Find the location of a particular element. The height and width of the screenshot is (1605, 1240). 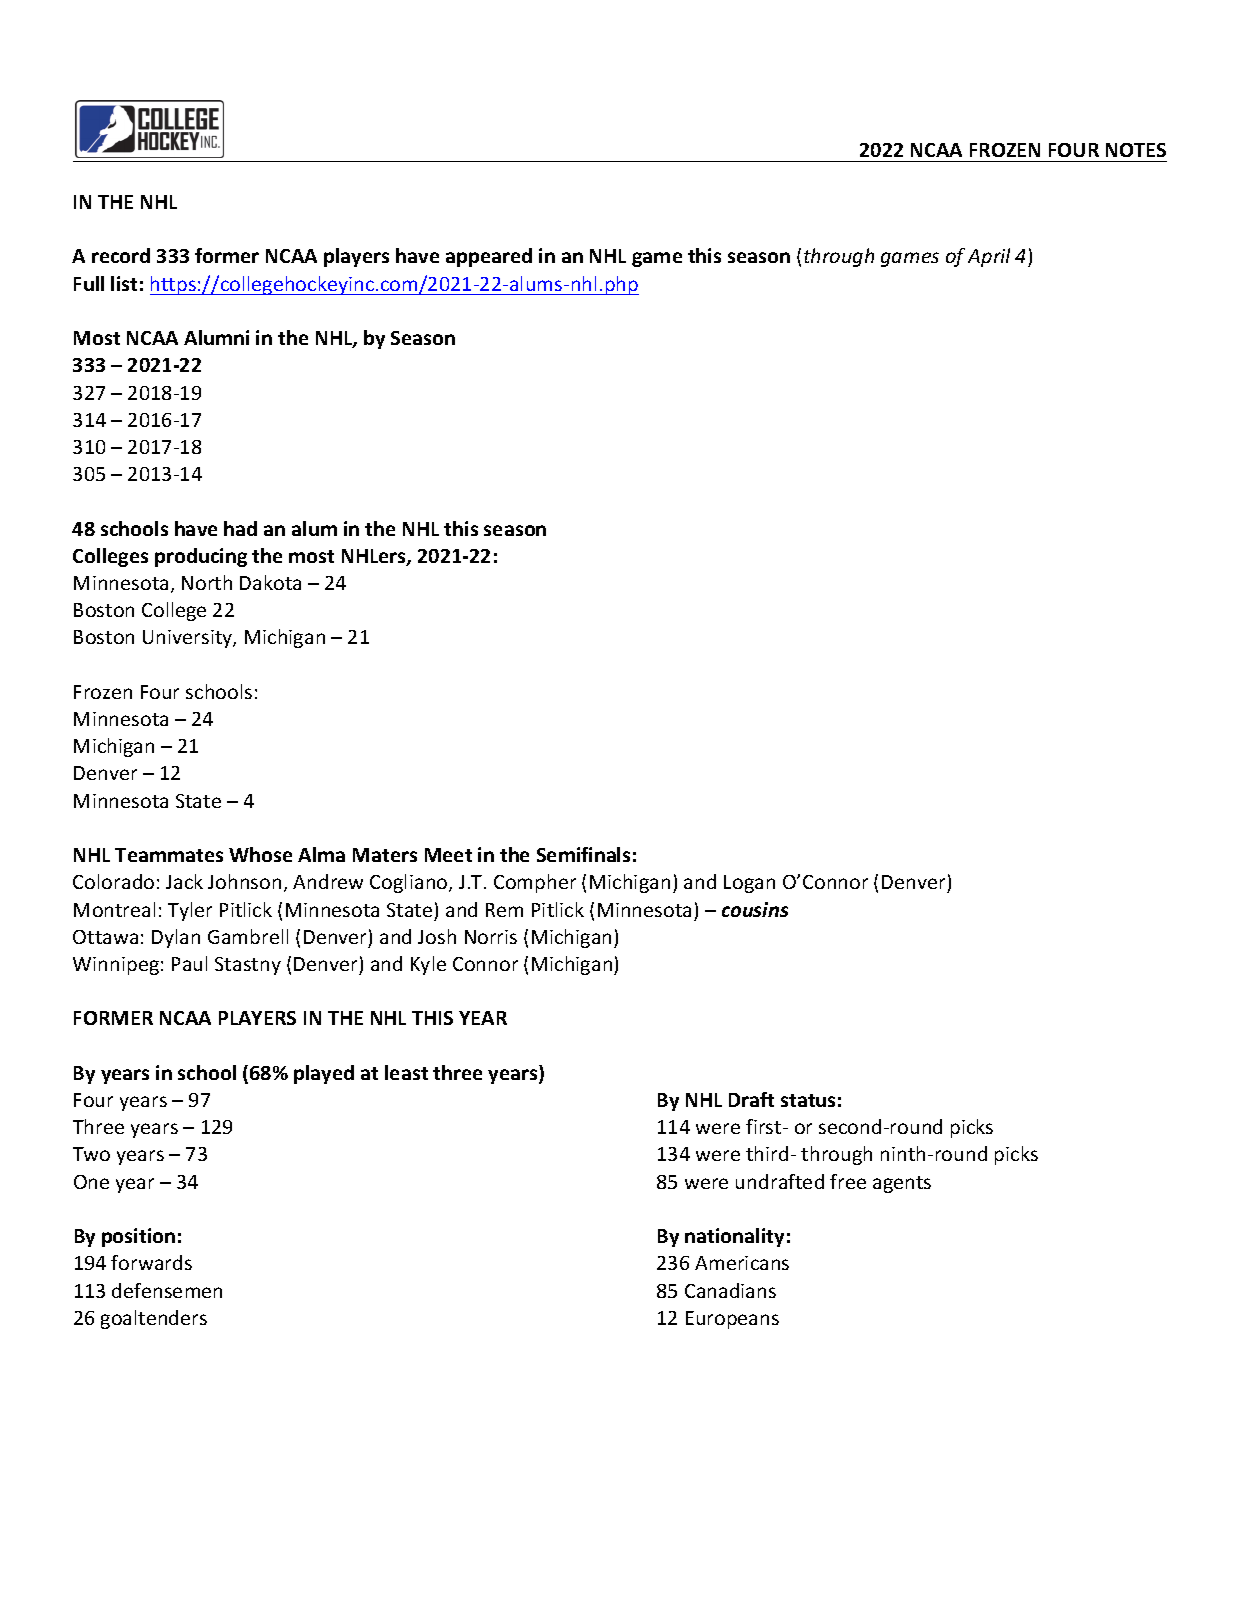

record is located at coordinates (121, 255).
